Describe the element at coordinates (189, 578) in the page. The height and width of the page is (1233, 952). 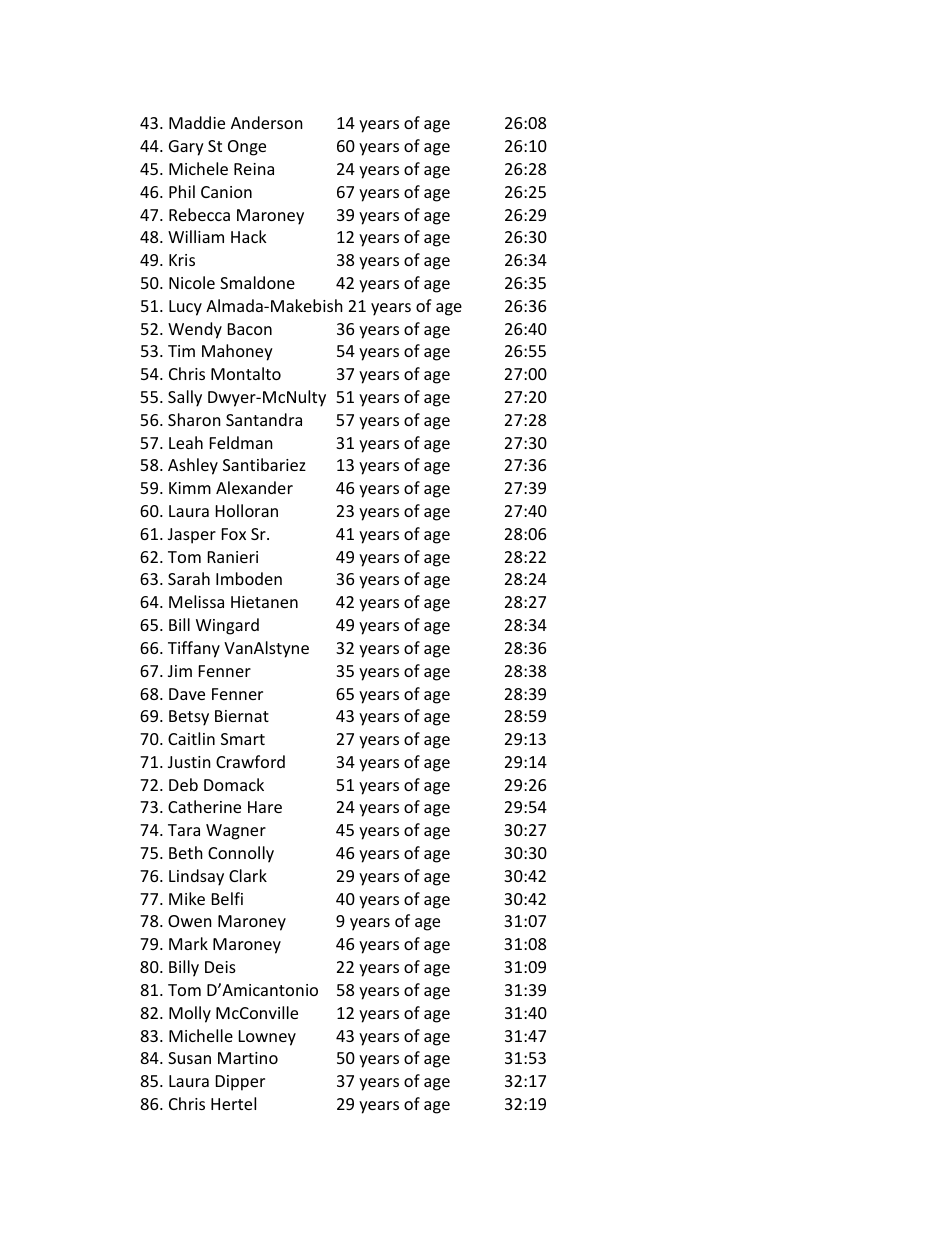
I see `Sarah` at that location.
